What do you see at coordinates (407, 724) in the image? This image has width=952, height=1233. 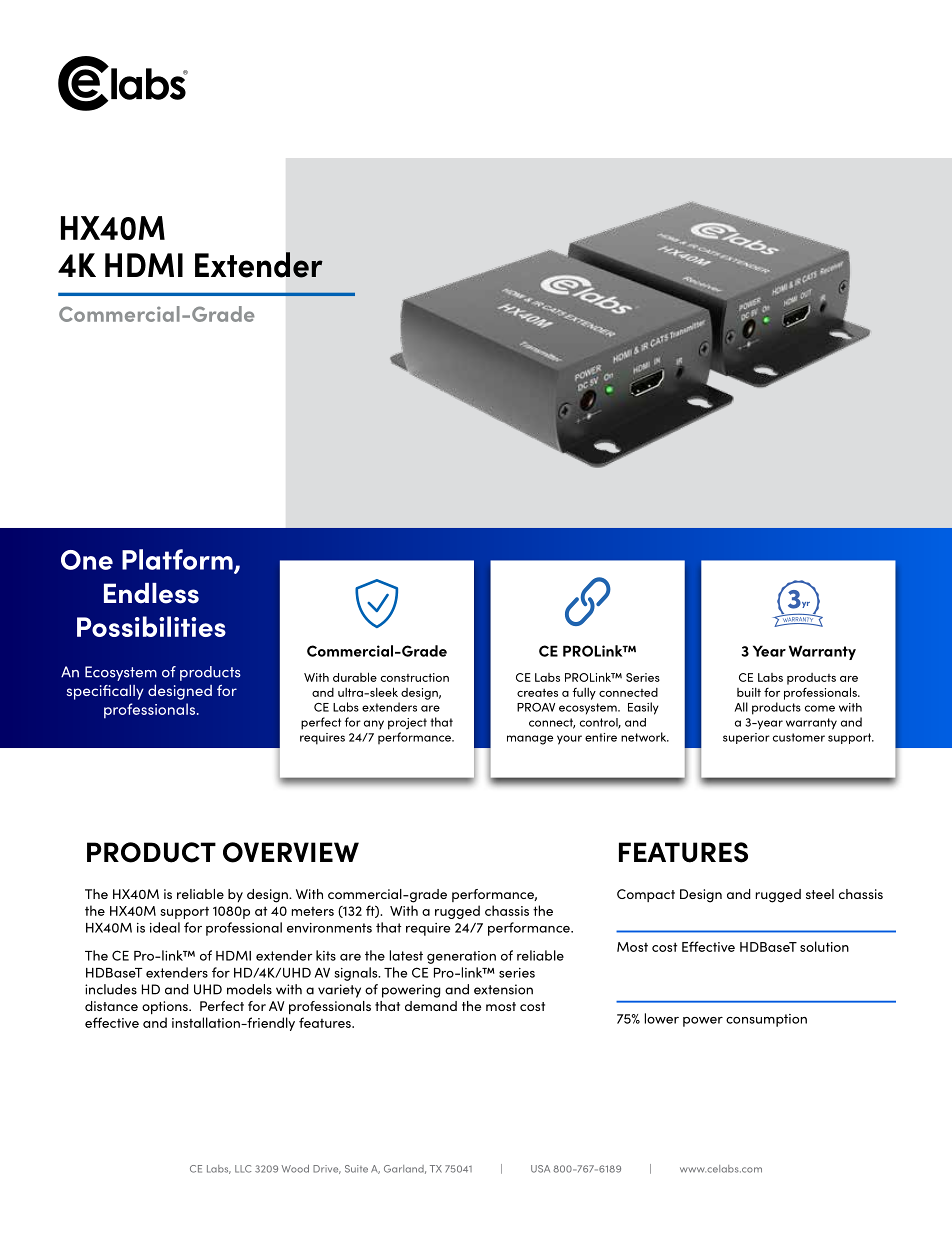 I see `project` at bounding box center [407, 724].
